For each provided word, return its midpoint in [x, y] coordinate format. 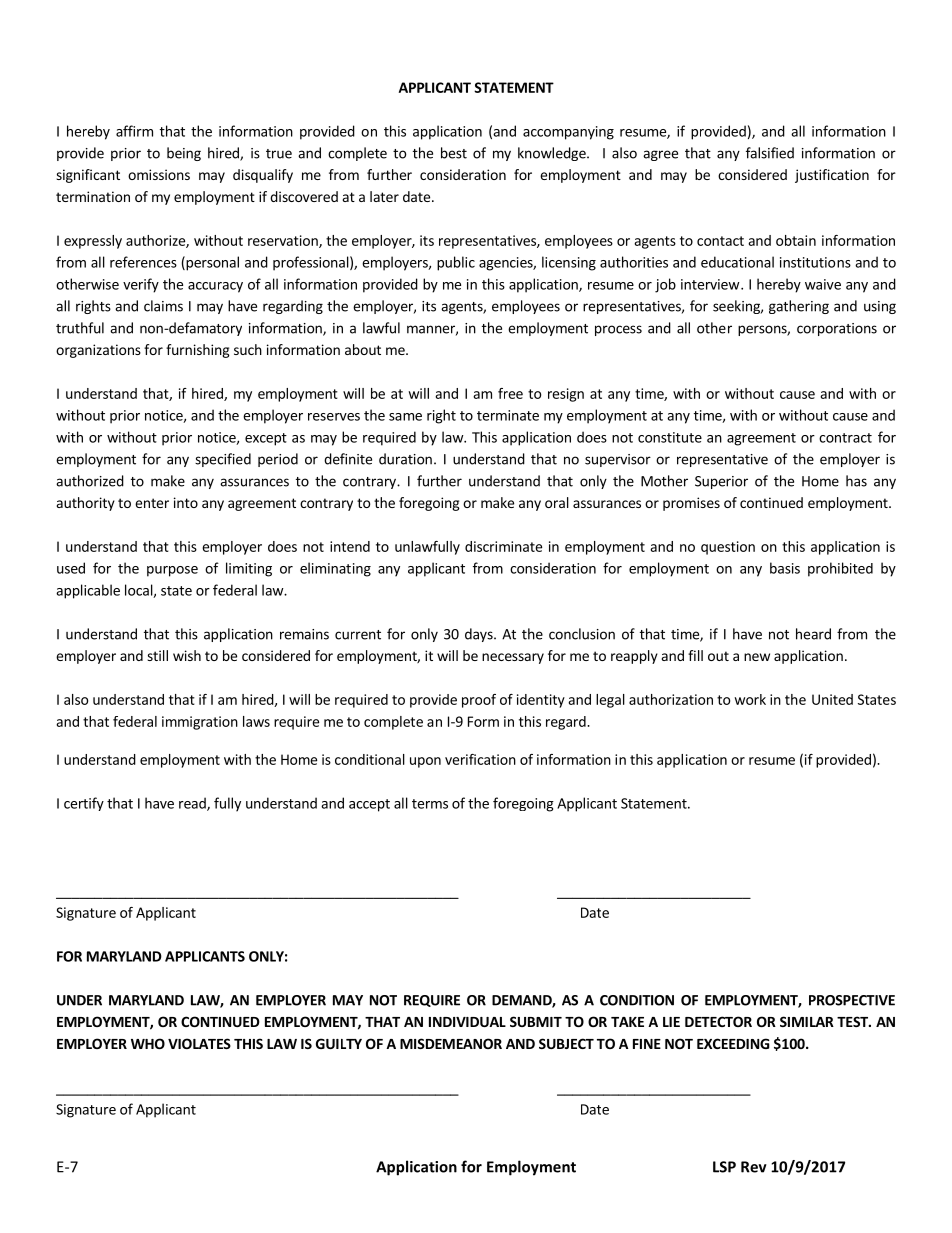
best [454, 153]
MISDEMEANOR [451, 1043]
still [157, 655]
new [757, 657]
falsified [770, 153]
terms [430, 804]
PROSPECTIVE [852, 1000]
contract [845, 438]
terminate [508, 415]
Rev [754, 1167]
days [480, 635]
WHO [148, 1043]
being [184, 154]
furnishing [198, 351]
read [193, 804]
